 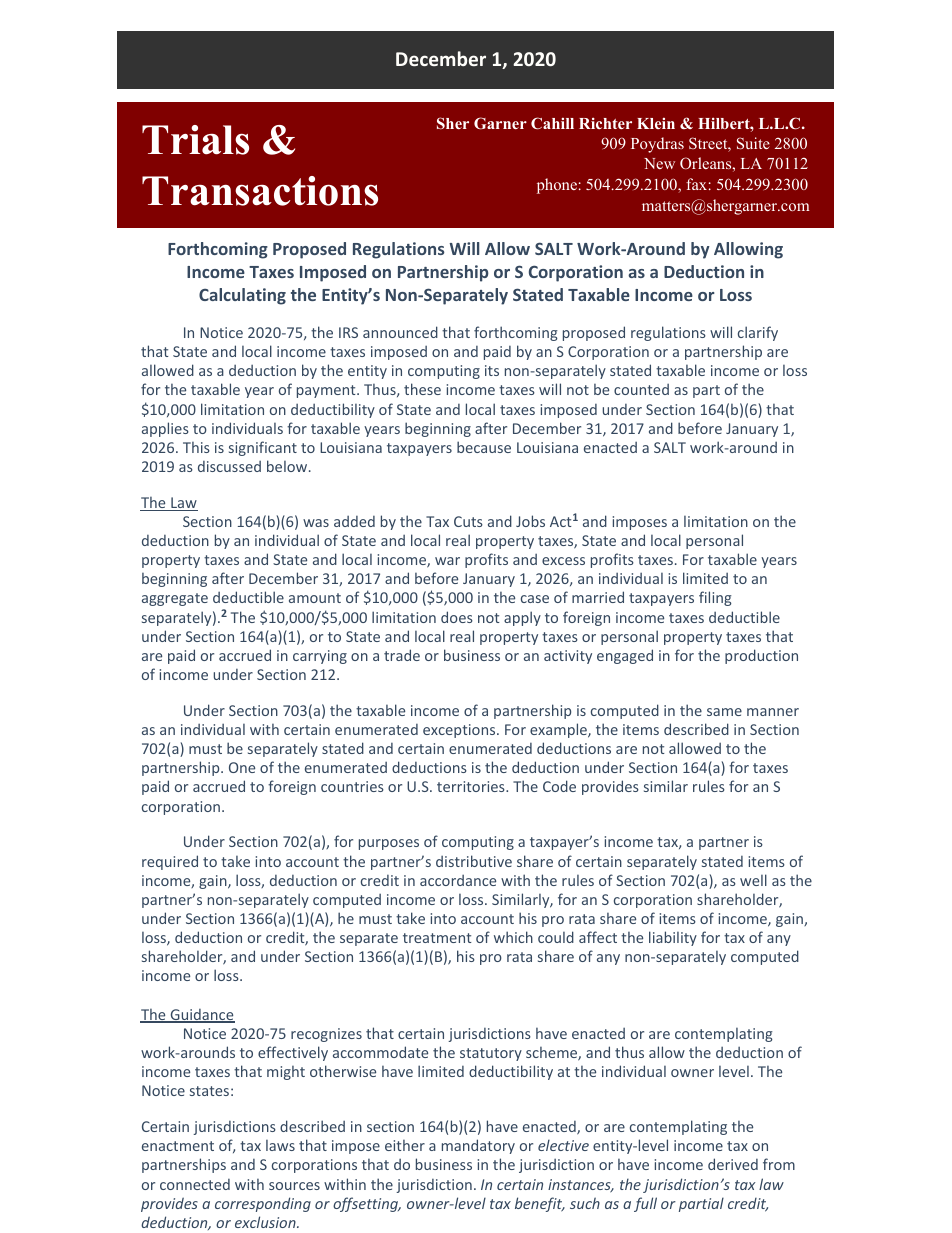 What do you see at coordinates (659, 163) in the image?
I see `New` at bounding box center [659, 163].
